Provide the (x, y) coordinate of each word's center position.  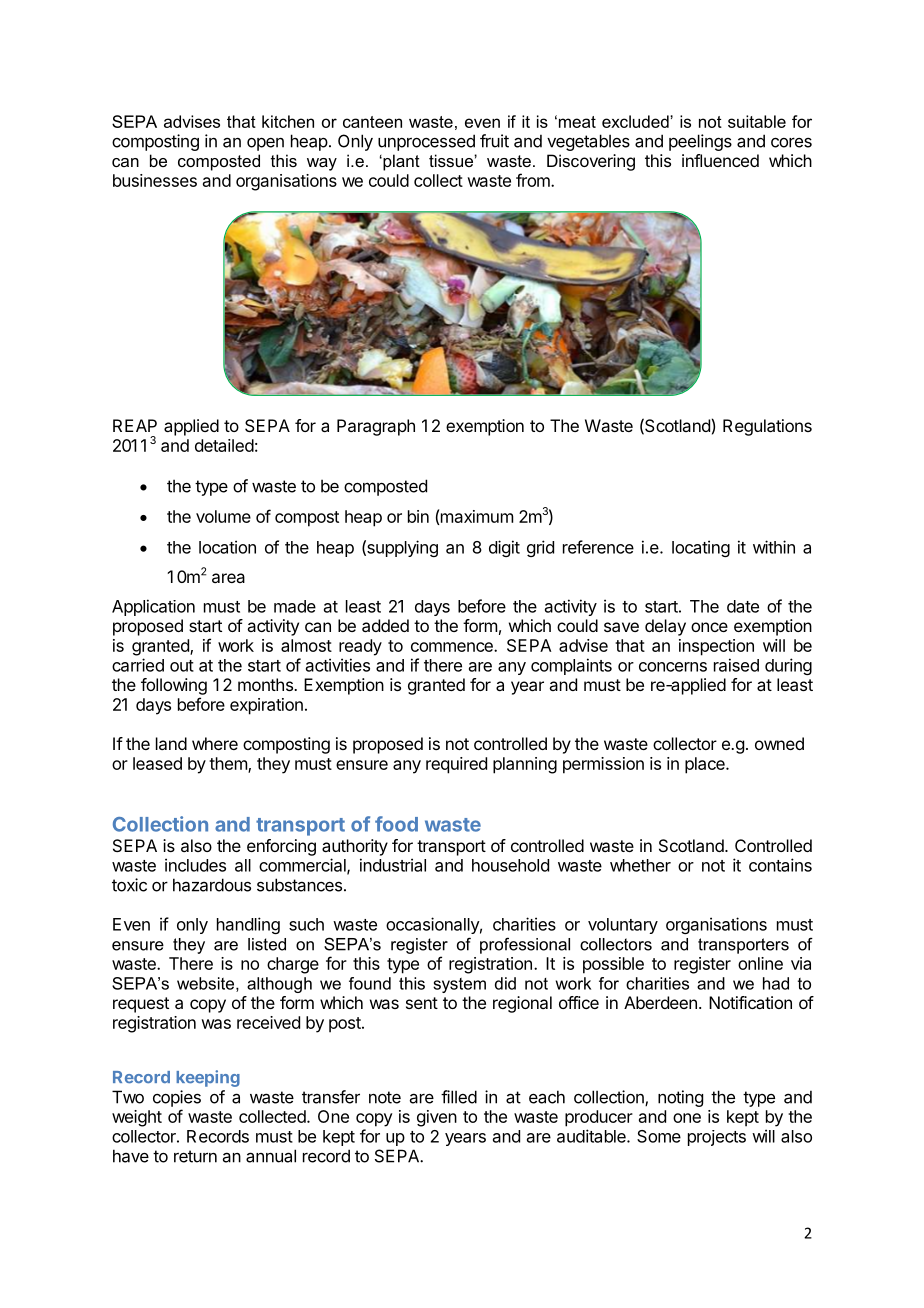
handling (248, 925)
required (456, 765)
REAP (135, 425)
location (227, 547)
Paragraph (376, 427)
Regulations (767, 427)
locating (701, 548)
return (195, 1156)
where (215, 743)
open (265, 144)
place (706, 765)
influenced (720, 160)
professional (525, 945)
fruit (494, 141)
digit (504, 548)
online (760, 963)
